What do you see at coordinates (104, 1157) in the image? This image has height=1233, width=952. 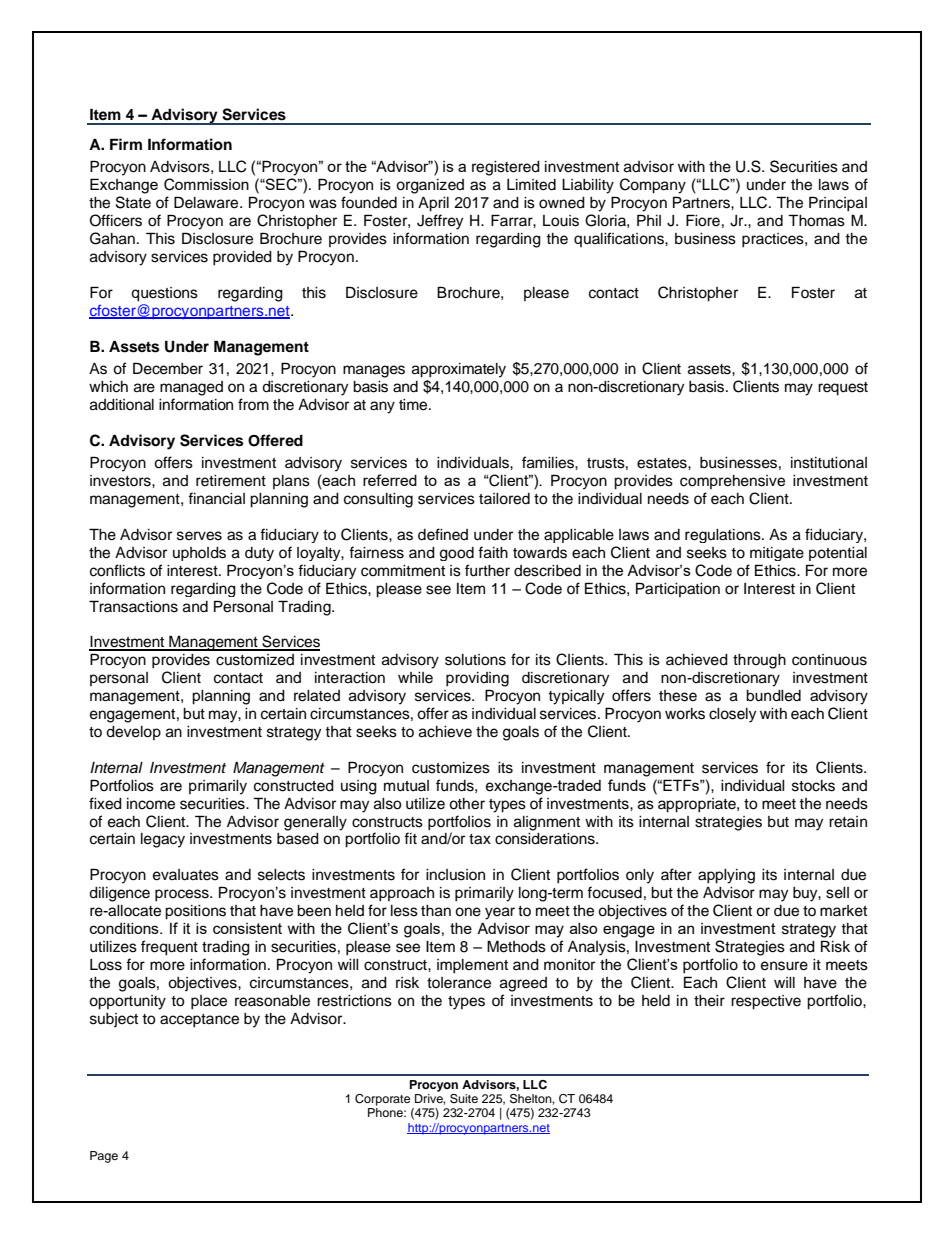 I see `Page` at bounding box center [104, 1157].
